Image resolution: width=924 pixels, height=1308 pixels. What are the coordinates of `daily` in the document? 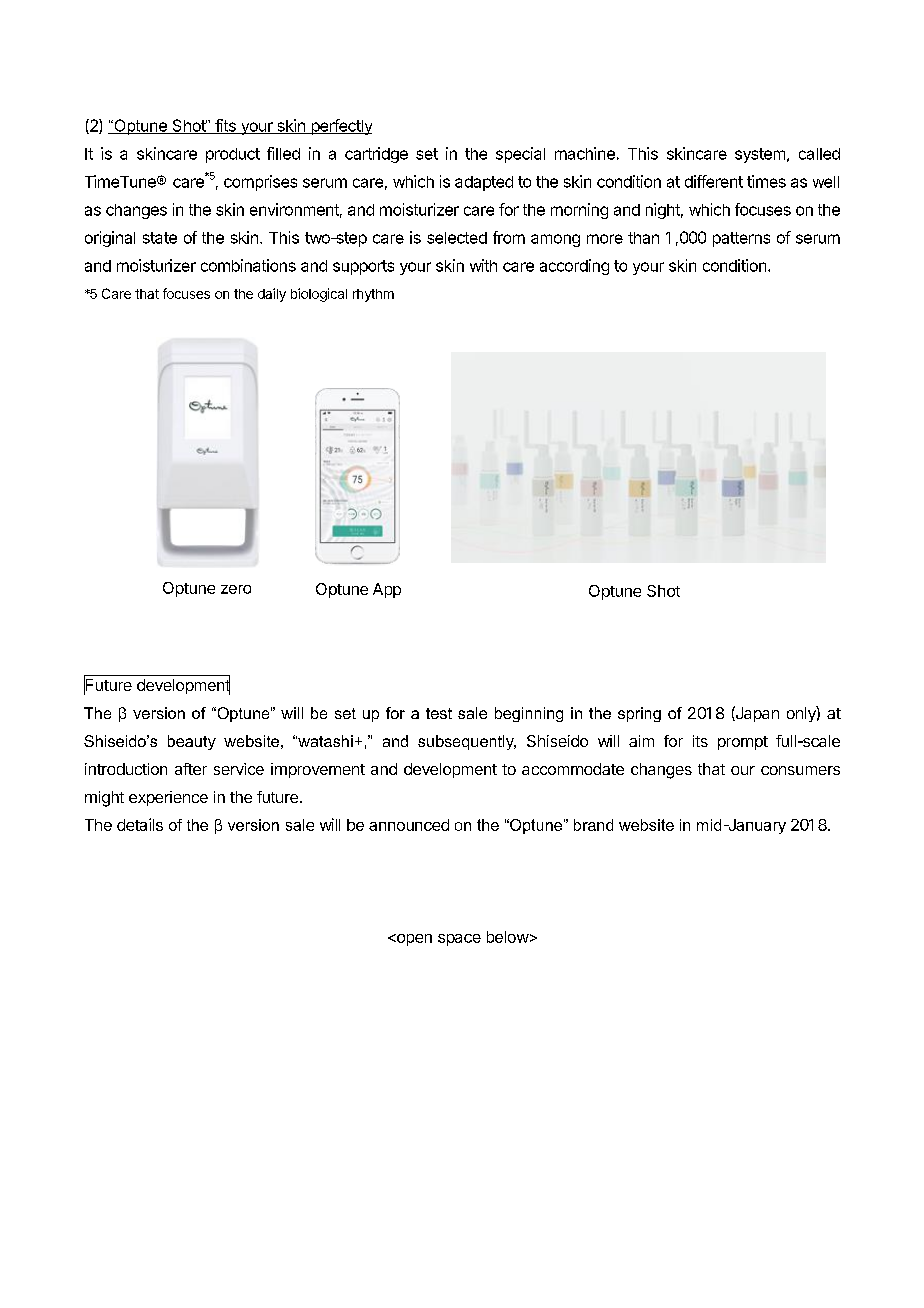 It's located at (272, 295).
